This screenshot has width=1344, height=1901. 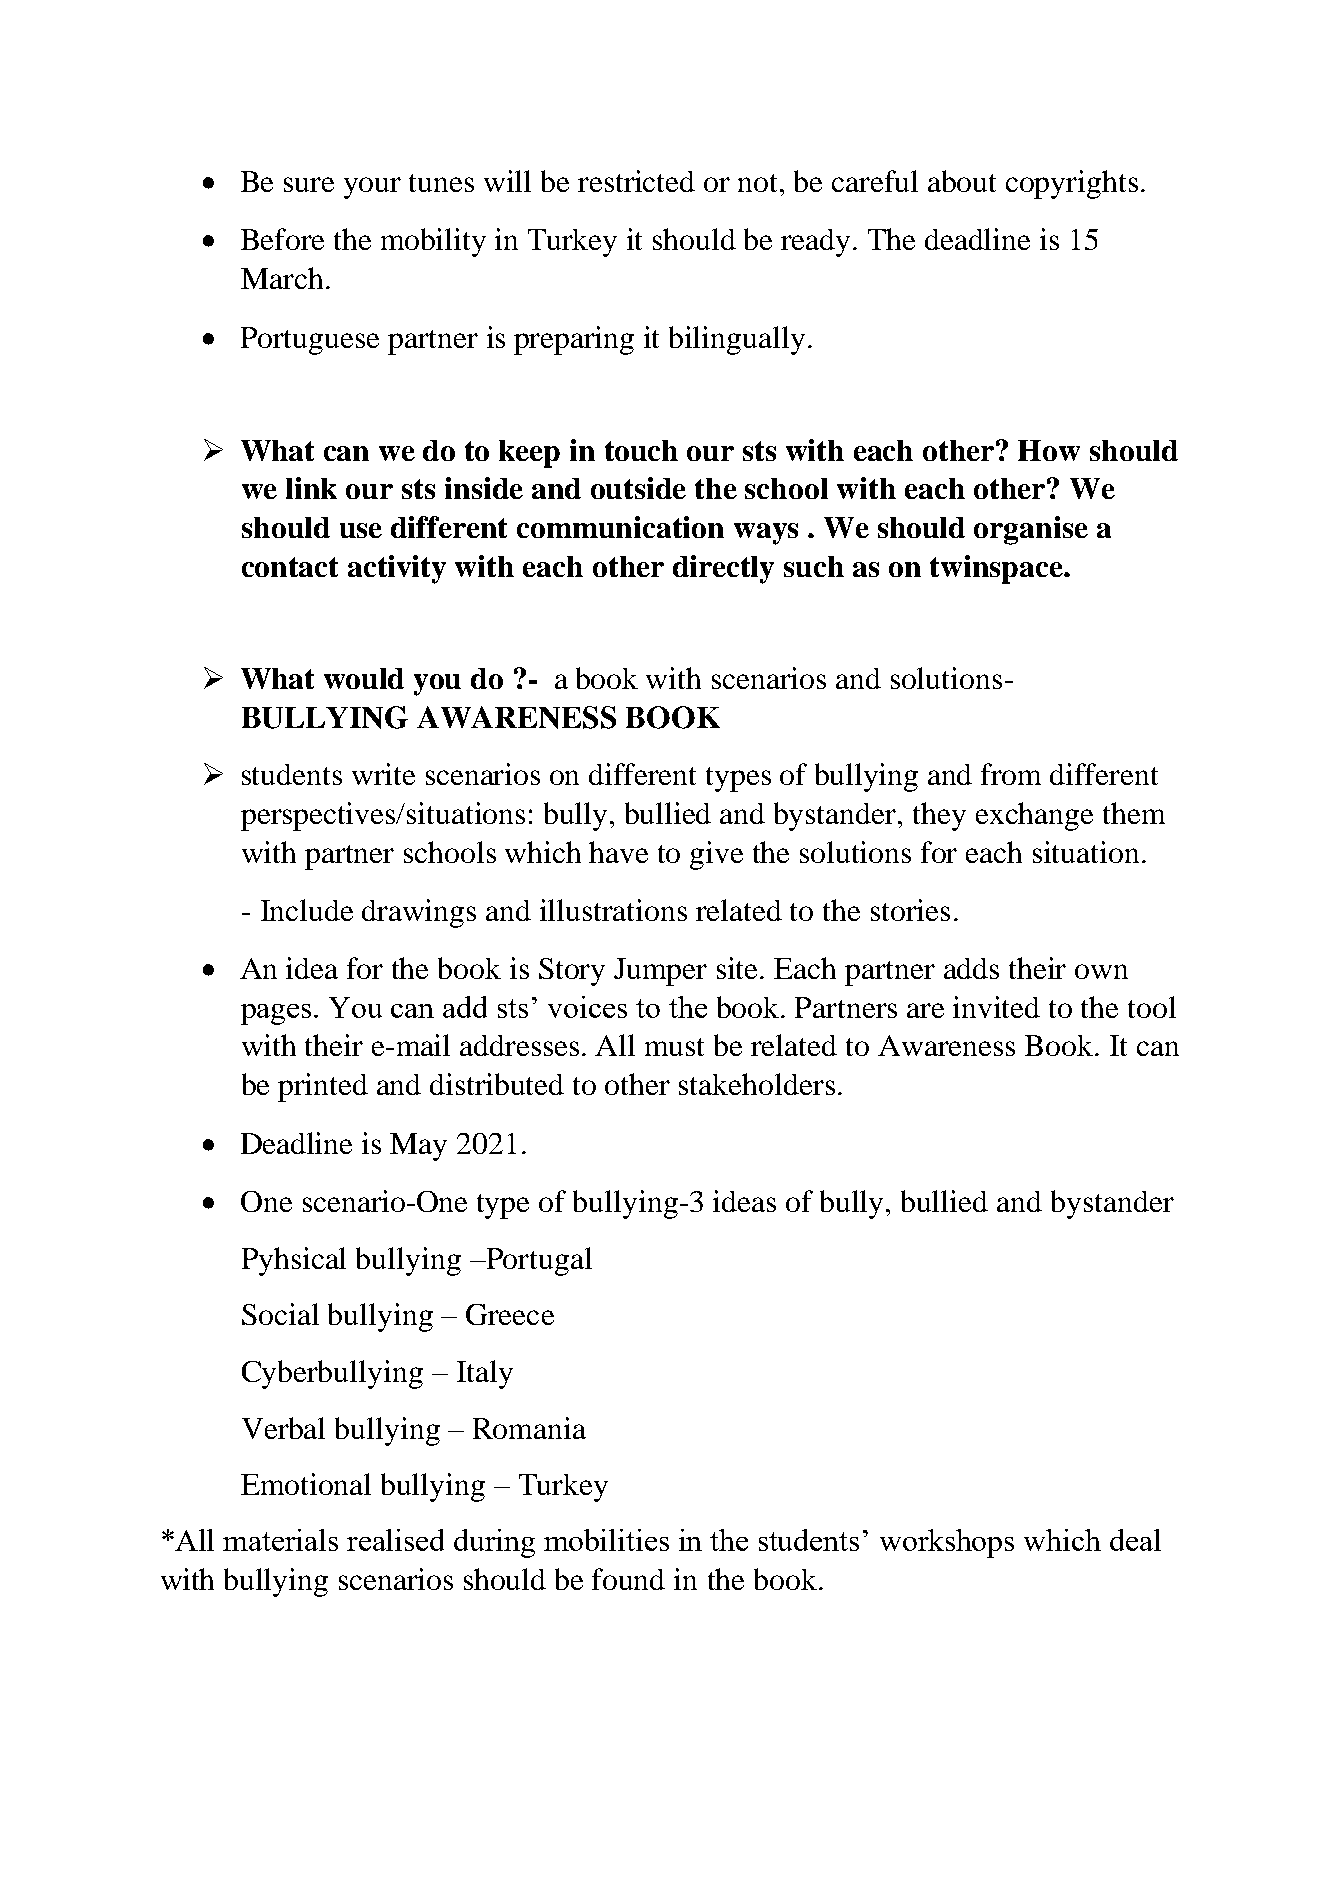 I want to click on organise, so click(x=1031, y=530).
